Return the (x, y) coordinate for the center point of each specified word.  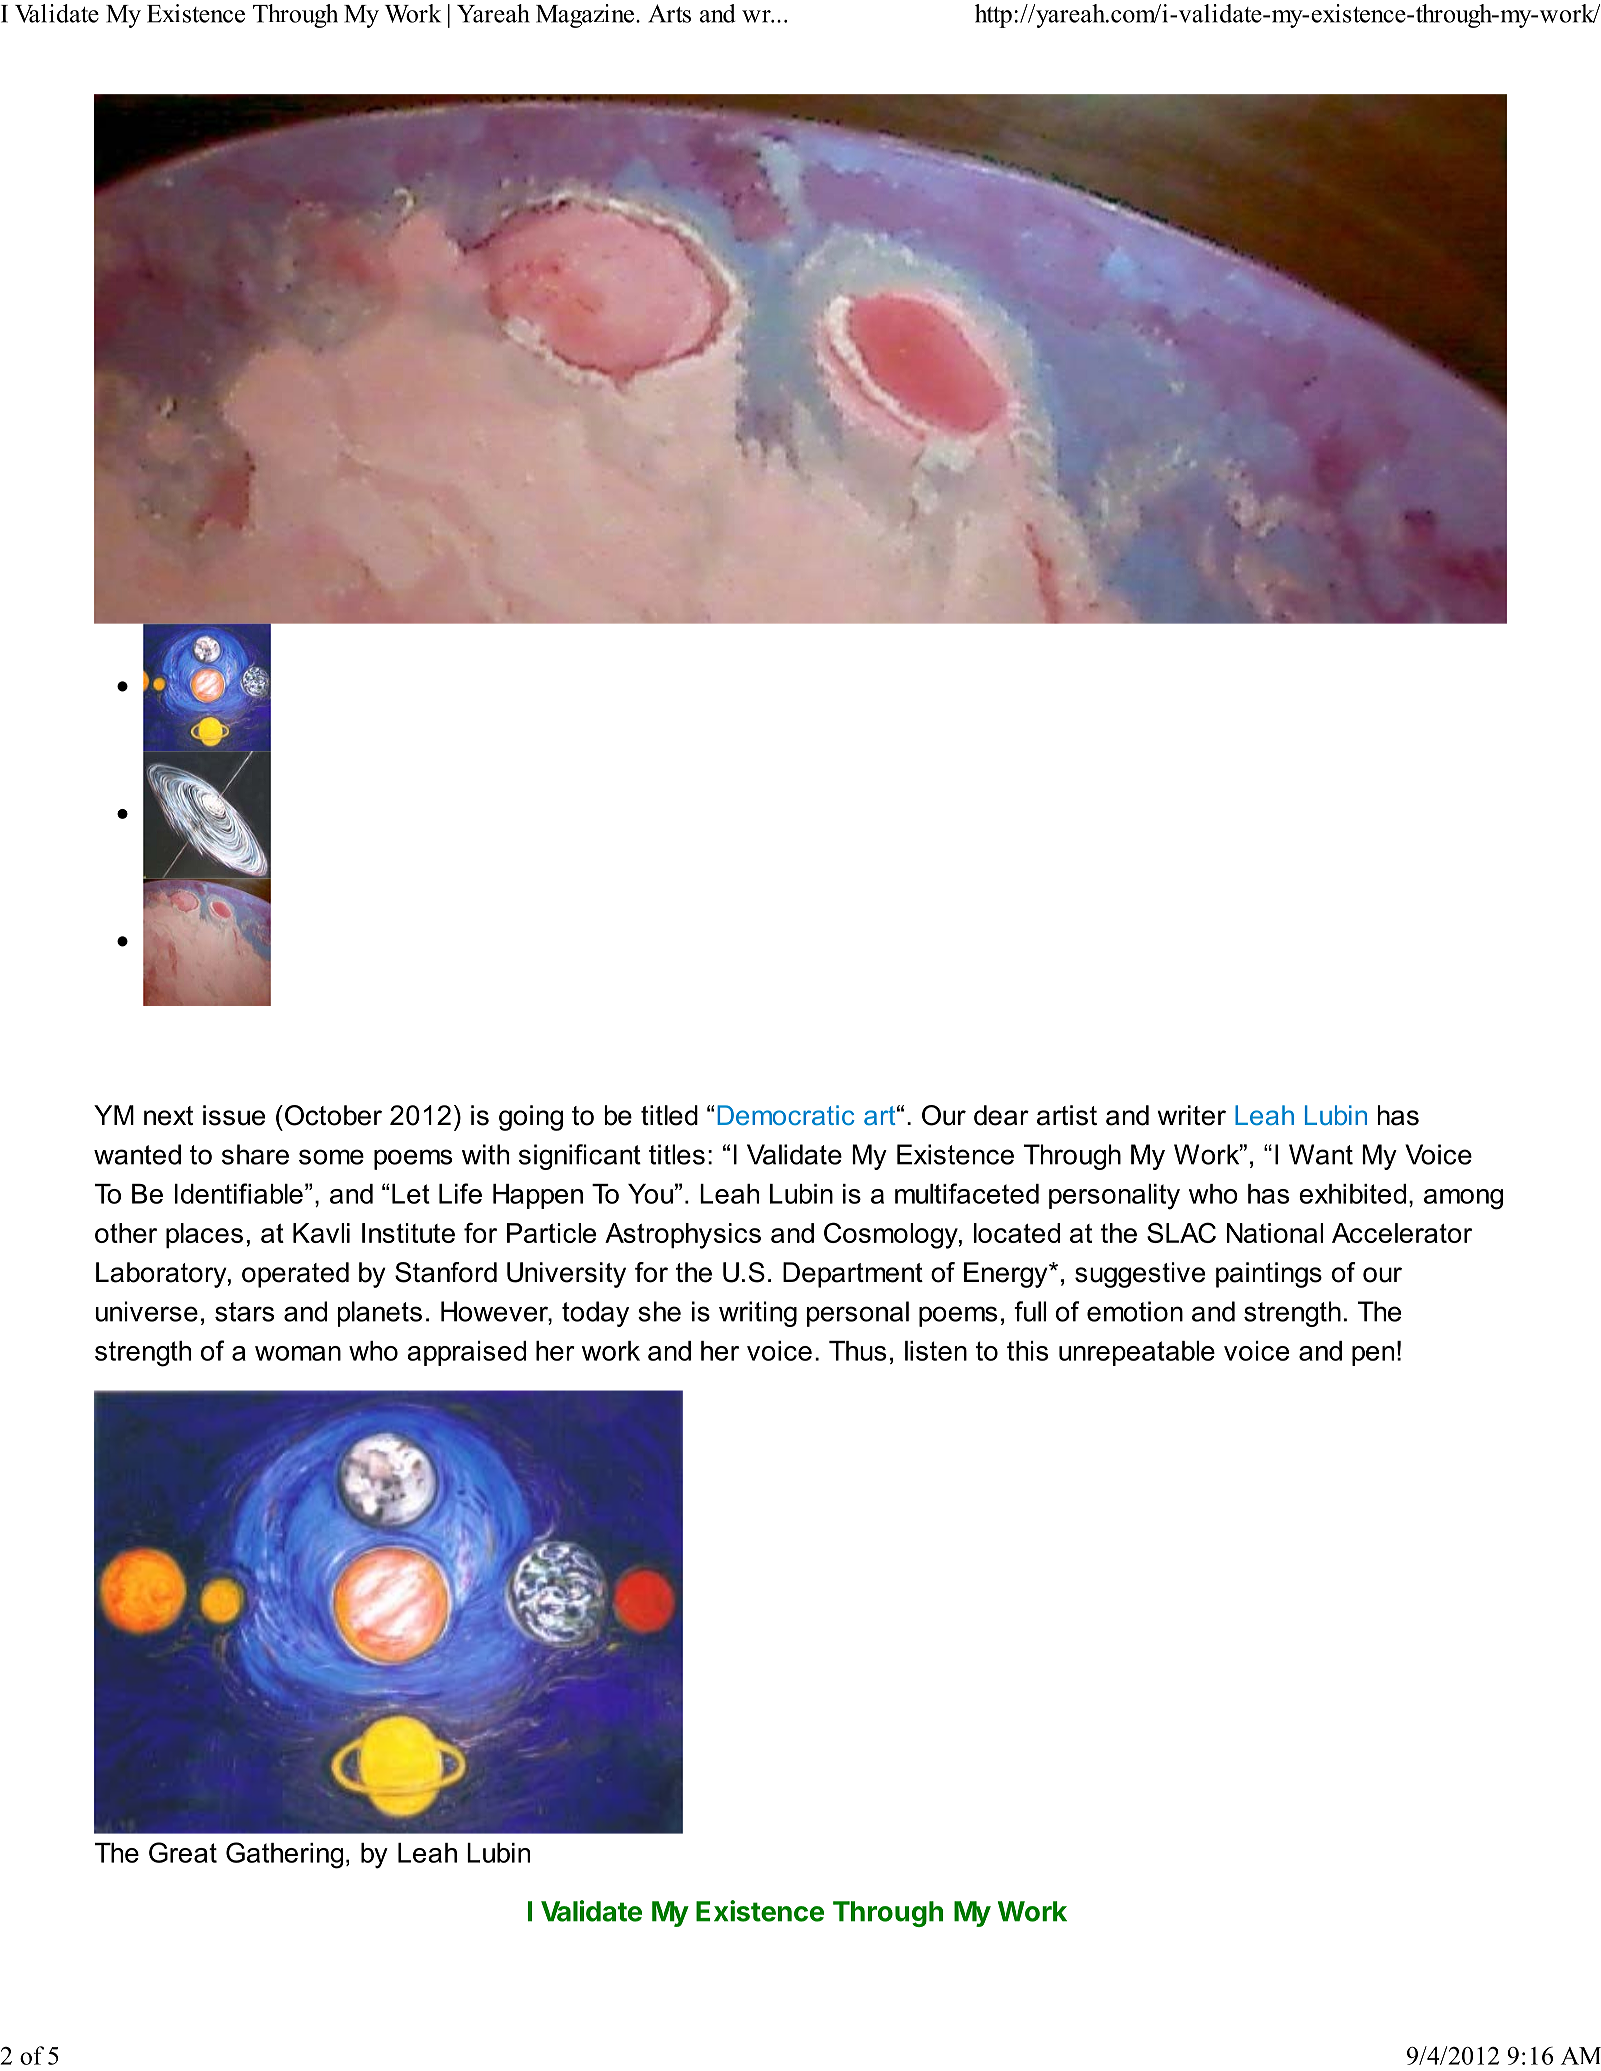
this (1027, 1351)
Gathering (284, 1855)
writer (1191, 1115)
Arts (669, 13)
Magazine (585, 16)
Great (183, 1852)
